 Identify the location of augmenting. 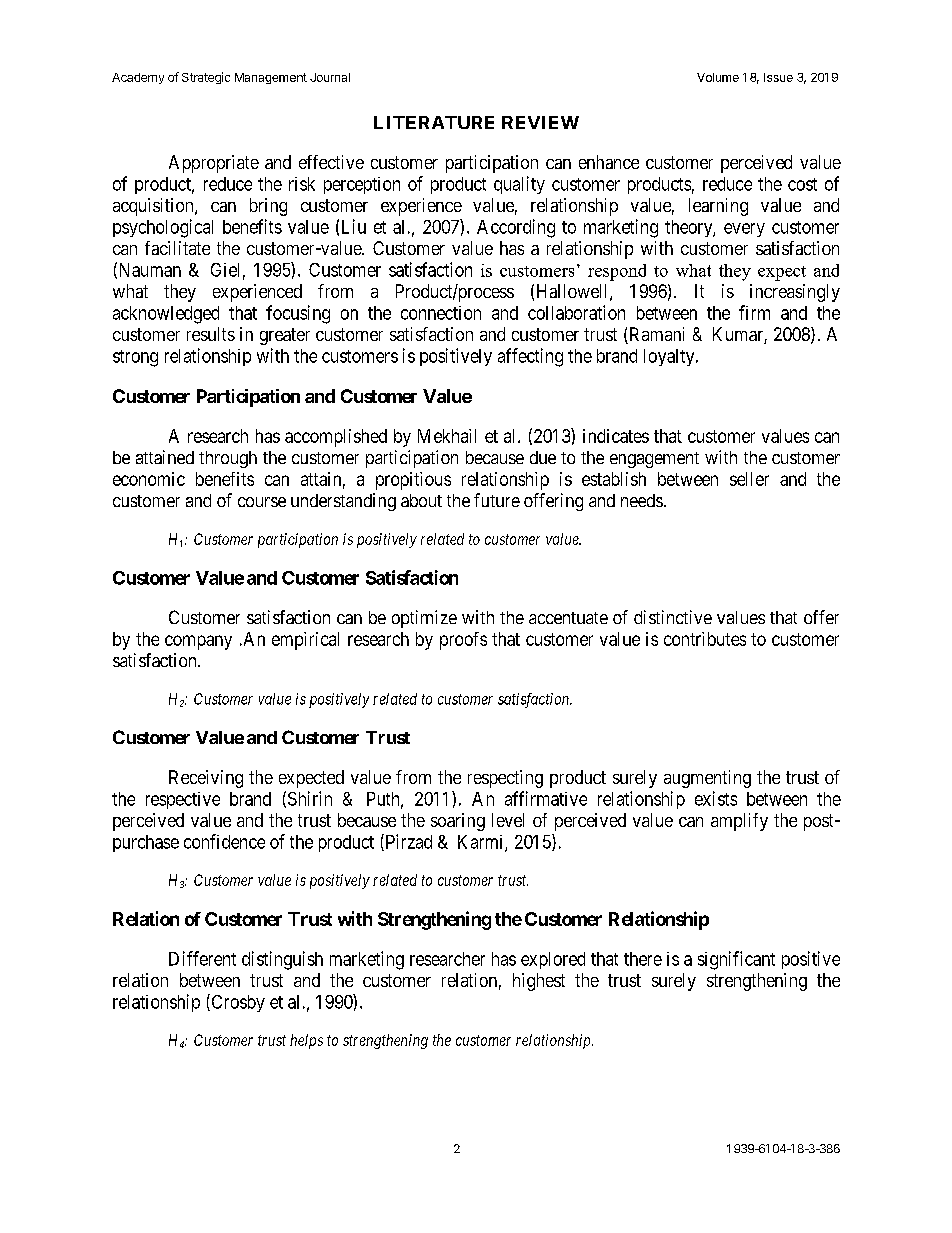
(707, 779).
